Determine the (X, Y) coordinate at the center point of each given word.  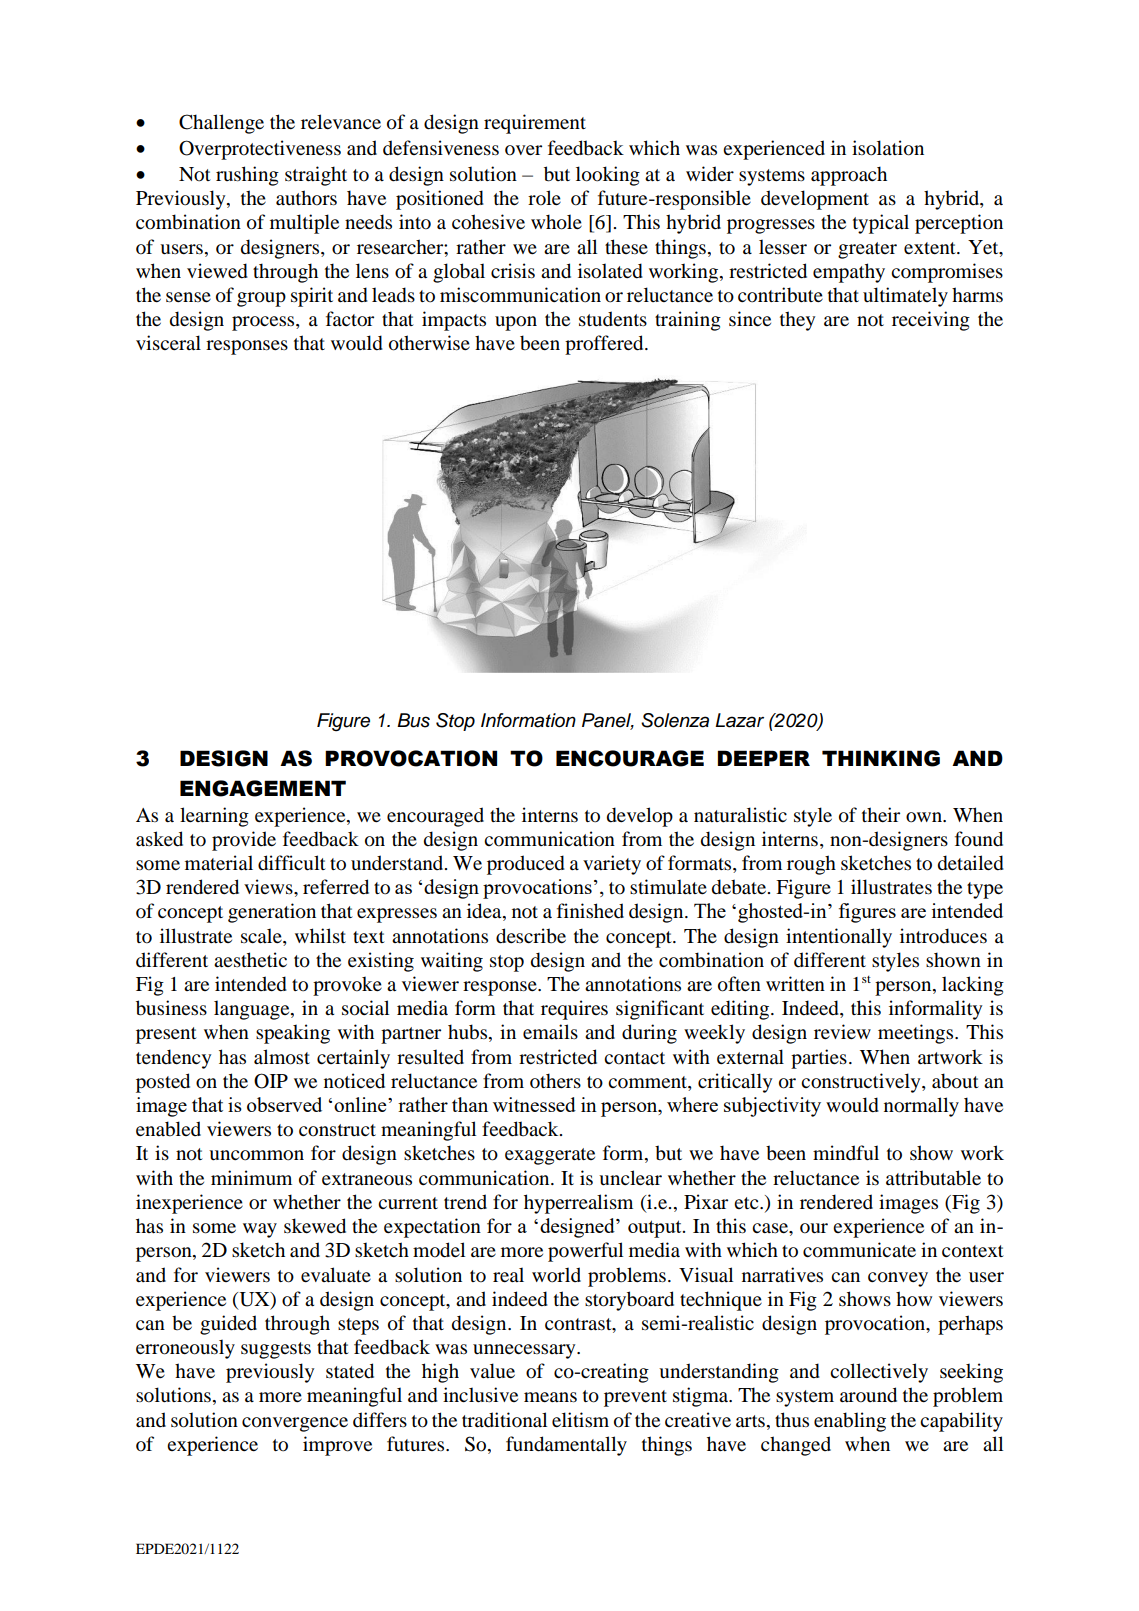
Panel (608, 721)
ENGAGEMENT (263, 788)
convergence (295, 1424)
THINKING (881, 758)
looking (608, 176)
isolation (888, 148)
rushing (247, 176)
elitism (580, 1420)
